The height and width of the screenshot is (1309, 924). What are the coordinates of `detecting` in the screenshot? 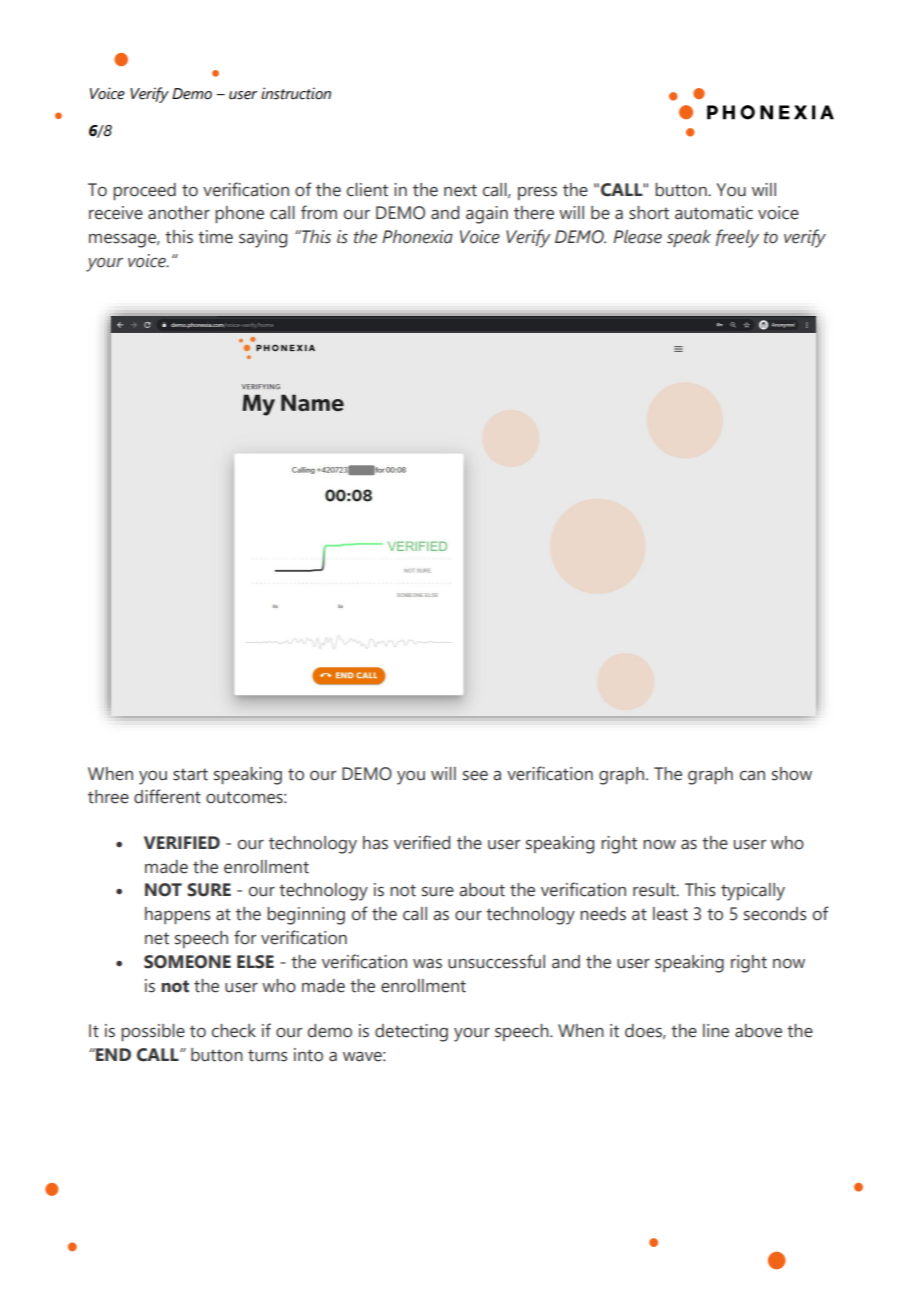 It's located at (411, 1033).
